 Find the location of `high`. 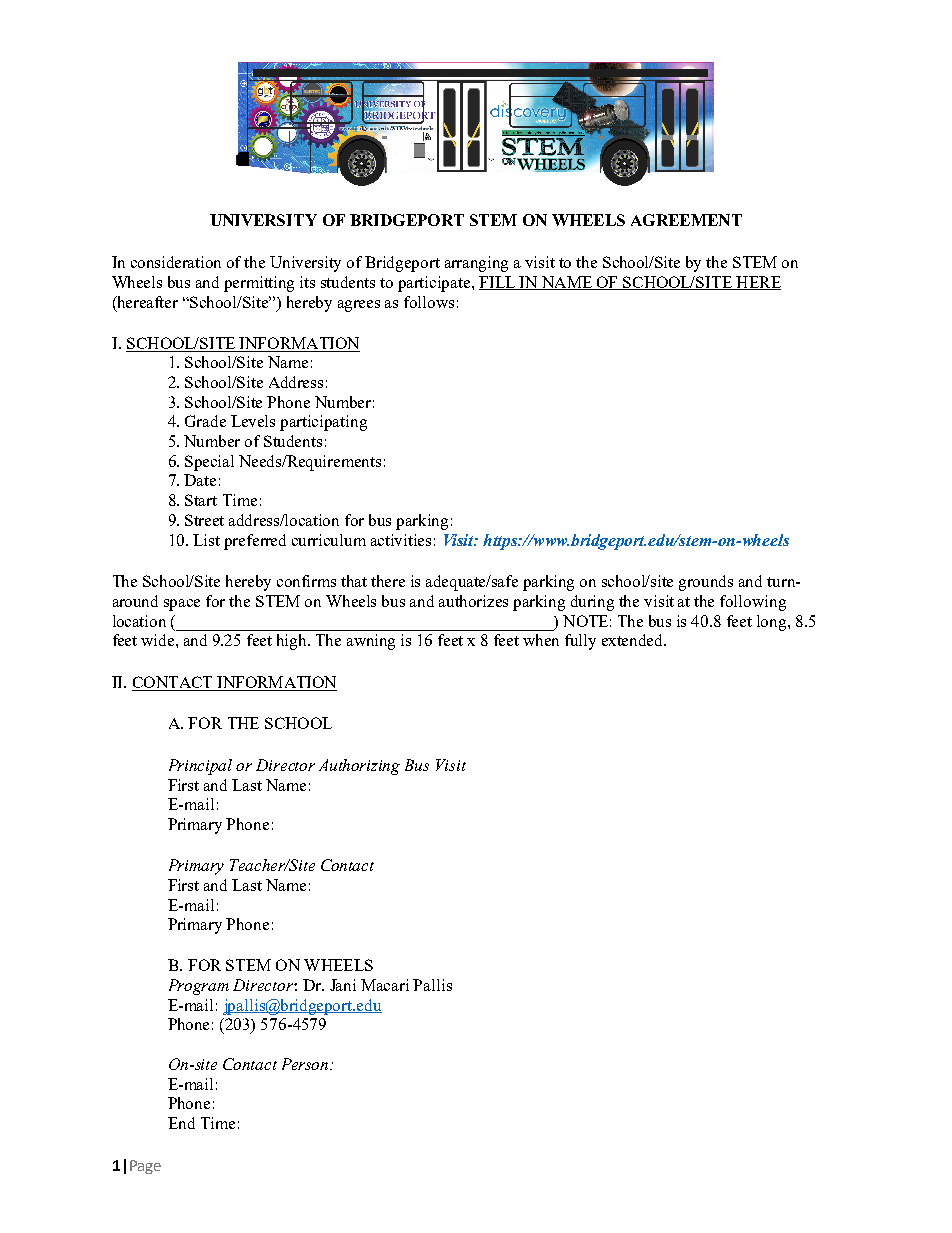

high is located at coordinates (293, 642).
